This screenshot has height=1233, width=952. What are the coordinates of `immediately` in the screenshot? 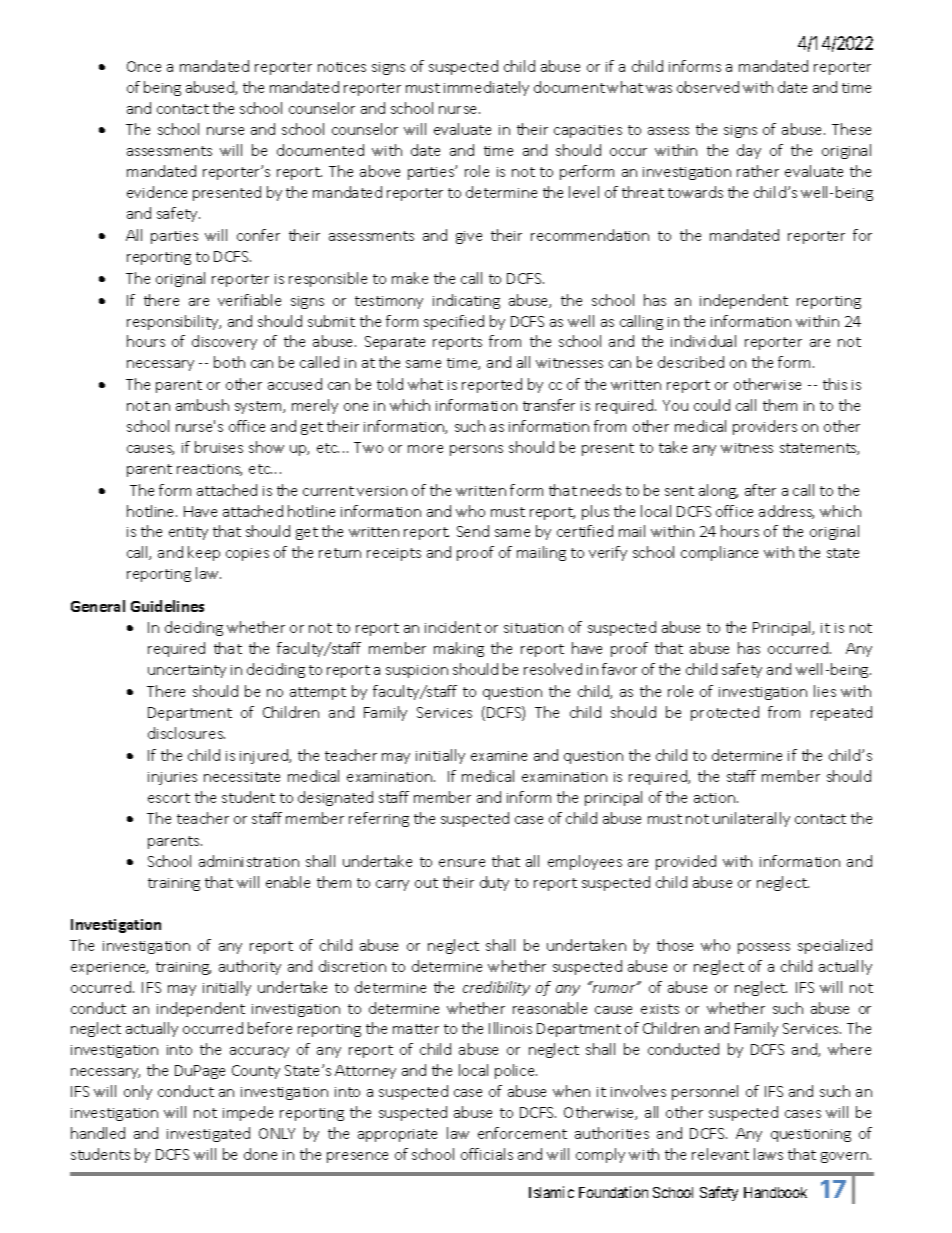 It's located at (486, 88).
